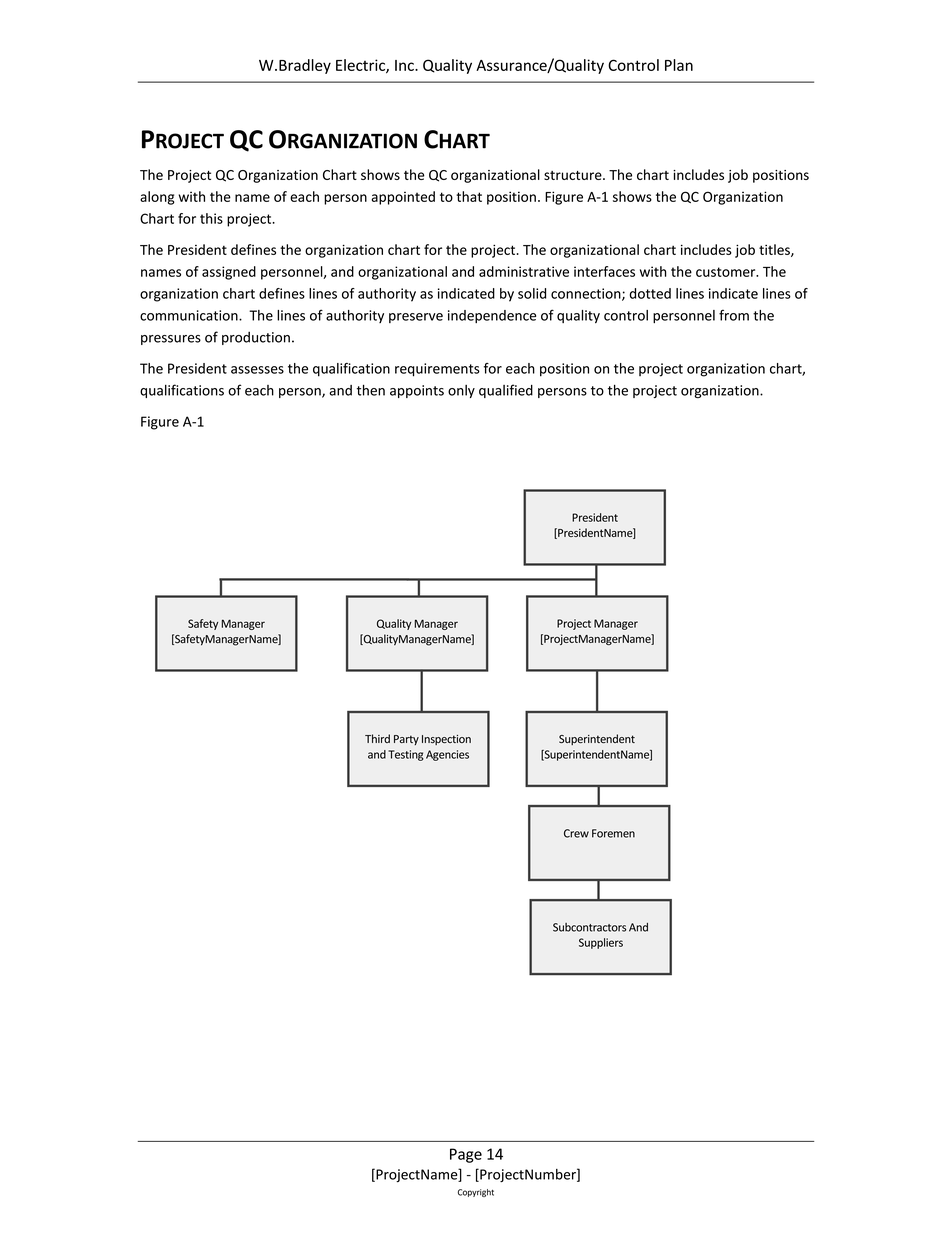 The image size is (952, 1233). What do you see at coordinates (589, 927) in the image?
I see `Subcontractors` at bounding box center [589, 927].
